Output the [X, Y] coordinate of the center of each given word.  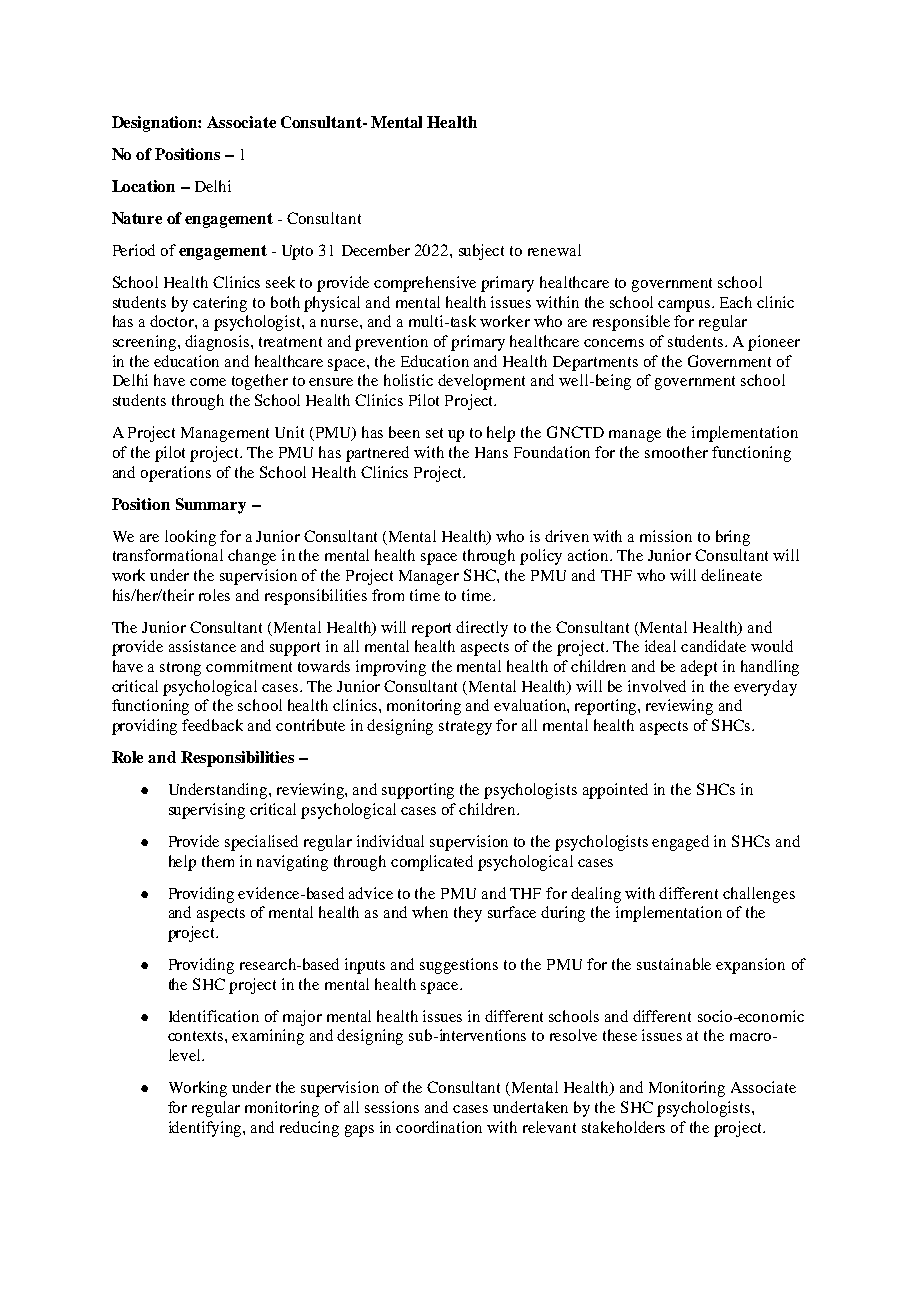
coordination [439, 1127]
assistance [202, 646]
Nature [137, 218]
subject [481, 252]
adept [699, 668]
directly [482, 629]
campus [685, 306]
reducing [309, 1129]
